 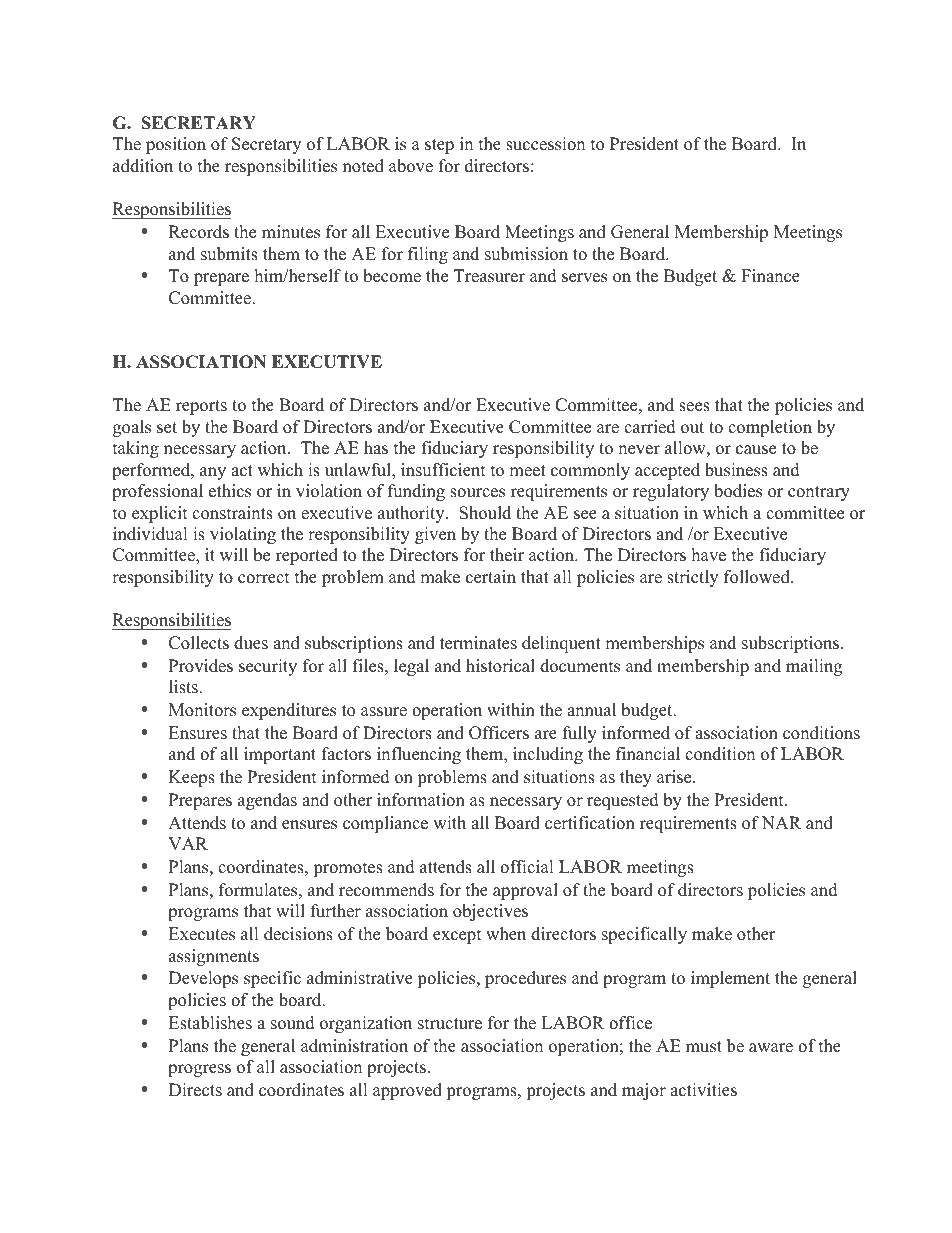 What do you see at coordinates (704, 1047) in the page?
I see `must` at bounding box center [704, 1047].
